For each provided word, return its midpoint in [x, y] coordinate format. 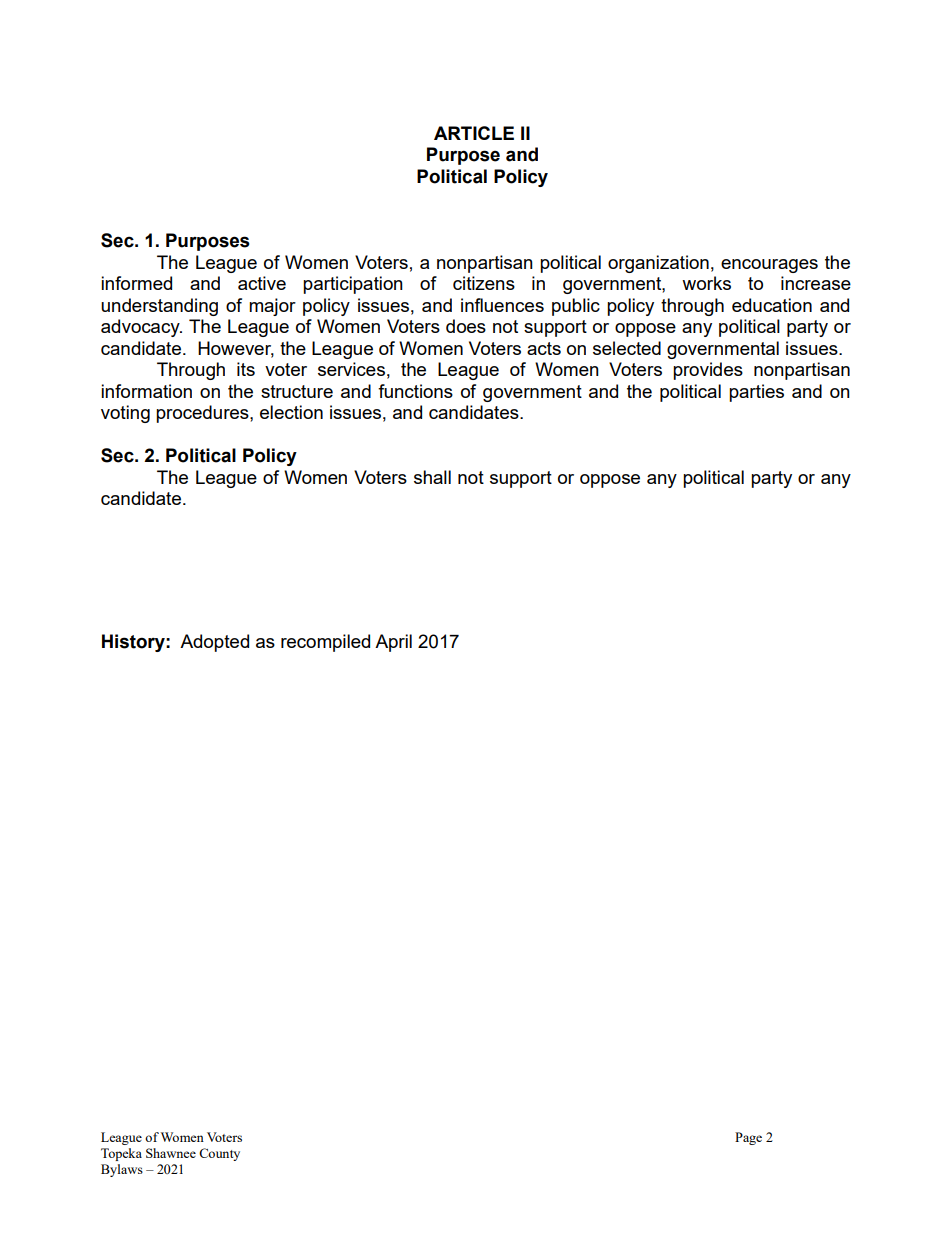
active [262, 283]
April [393, 643]
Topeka [121, 1154]
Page [748, 1138]
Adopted [214, 643]
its [246, 369]
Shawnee [171, 1153]
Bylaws [122, 1170]
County [219, 1154]
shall [432, 477]
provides [708, 371]
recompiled [325, 643]
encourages [769, 266]
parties [756, 393]
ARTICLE [474, 133]
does [466, 326]
